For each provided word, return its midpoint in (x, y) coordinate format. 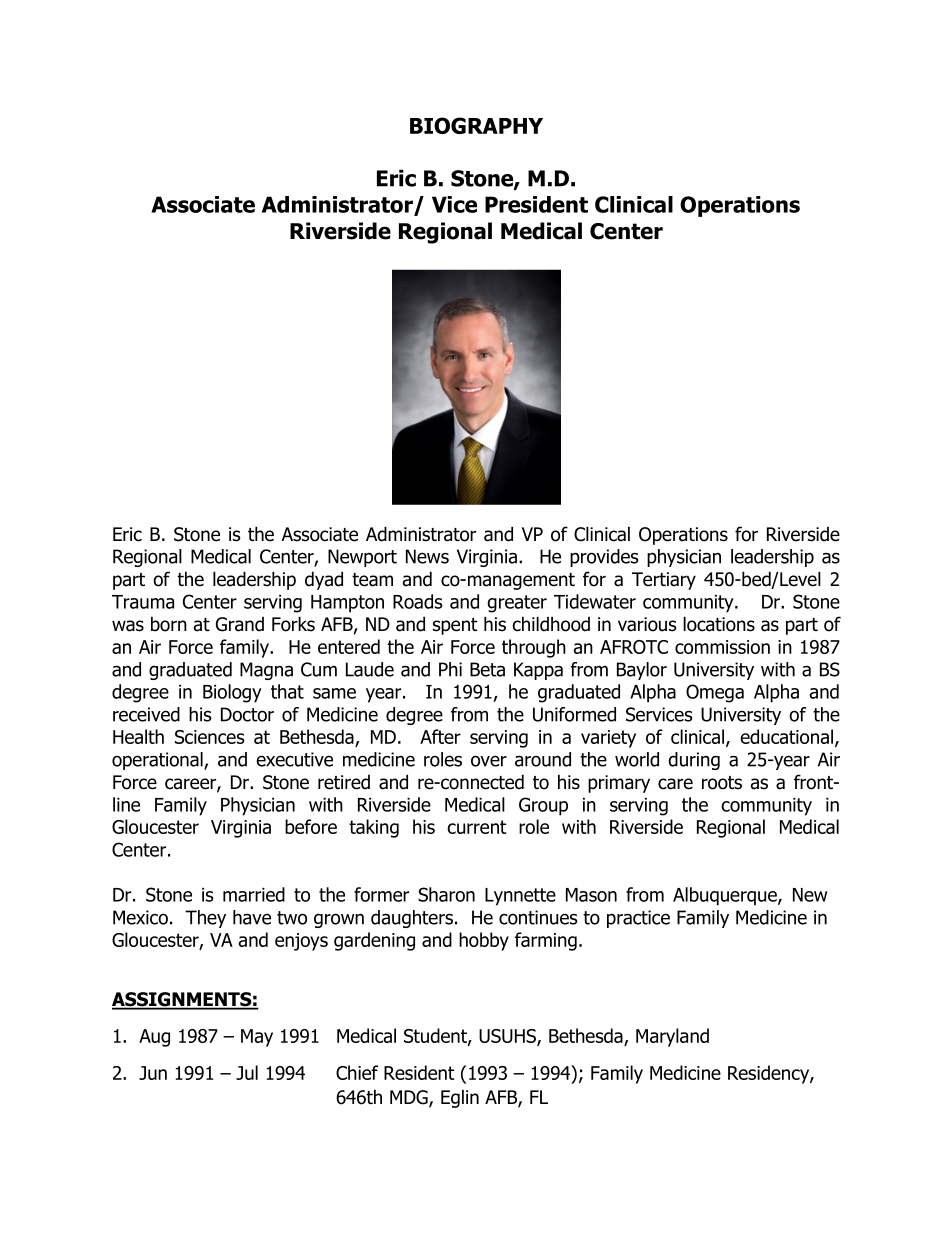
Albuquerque (726, 896)
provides (604, 558)
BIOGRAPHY (476, 125)
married (254, 894)
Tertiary (664, 581)
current (477, 827)
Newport (362, 558)
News (427, 556)
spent (455, 626)
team (372, 580)
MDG (410, 1098)
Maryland (672, 1037)
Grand (240, 624)
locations (719, 624)
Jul (247, 1072)
